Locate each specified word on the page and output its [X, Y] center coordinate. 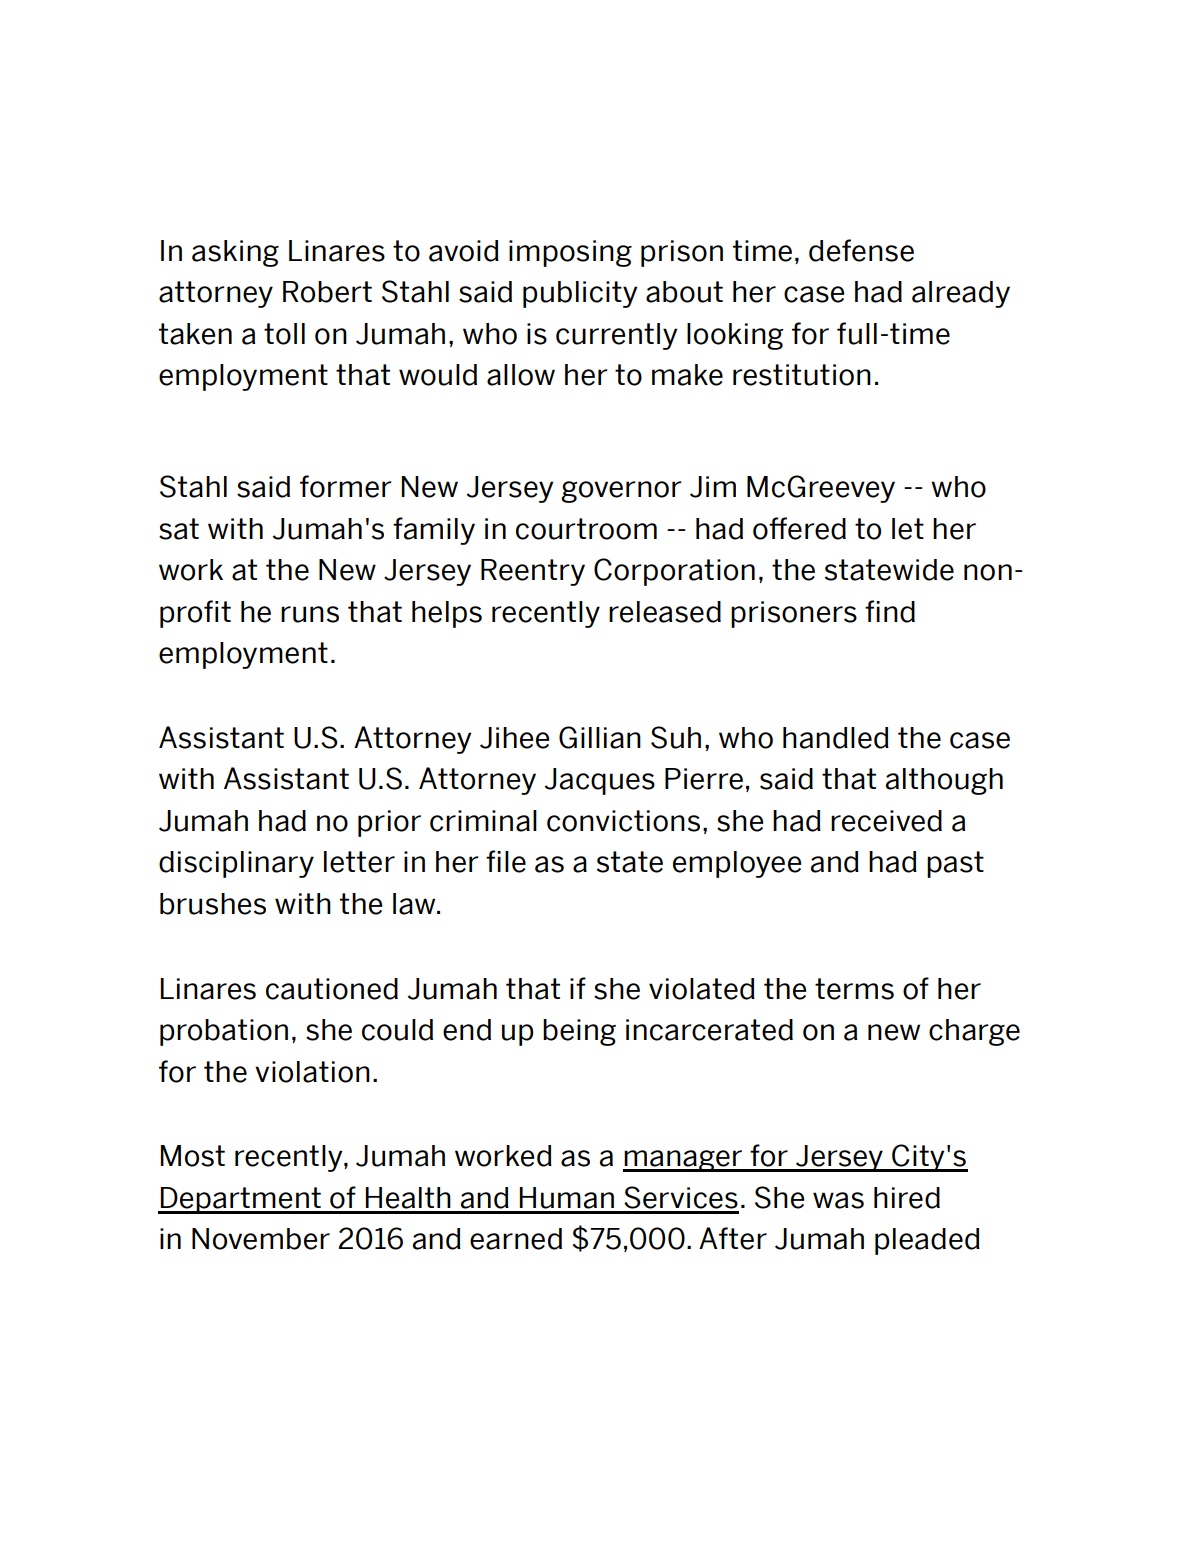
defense [861, 250]
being [579, 1032]
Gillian [600, 737]
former [345, 486]
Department [240, 1200]
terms [854, 989]
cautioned [332, 989]
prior [389, 823]
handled [836, 738]
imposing [570, 253]
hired [907, 1198]
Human [567, 1198]
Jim [713, 487]
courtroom [586, 529]
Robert [327, 292]
